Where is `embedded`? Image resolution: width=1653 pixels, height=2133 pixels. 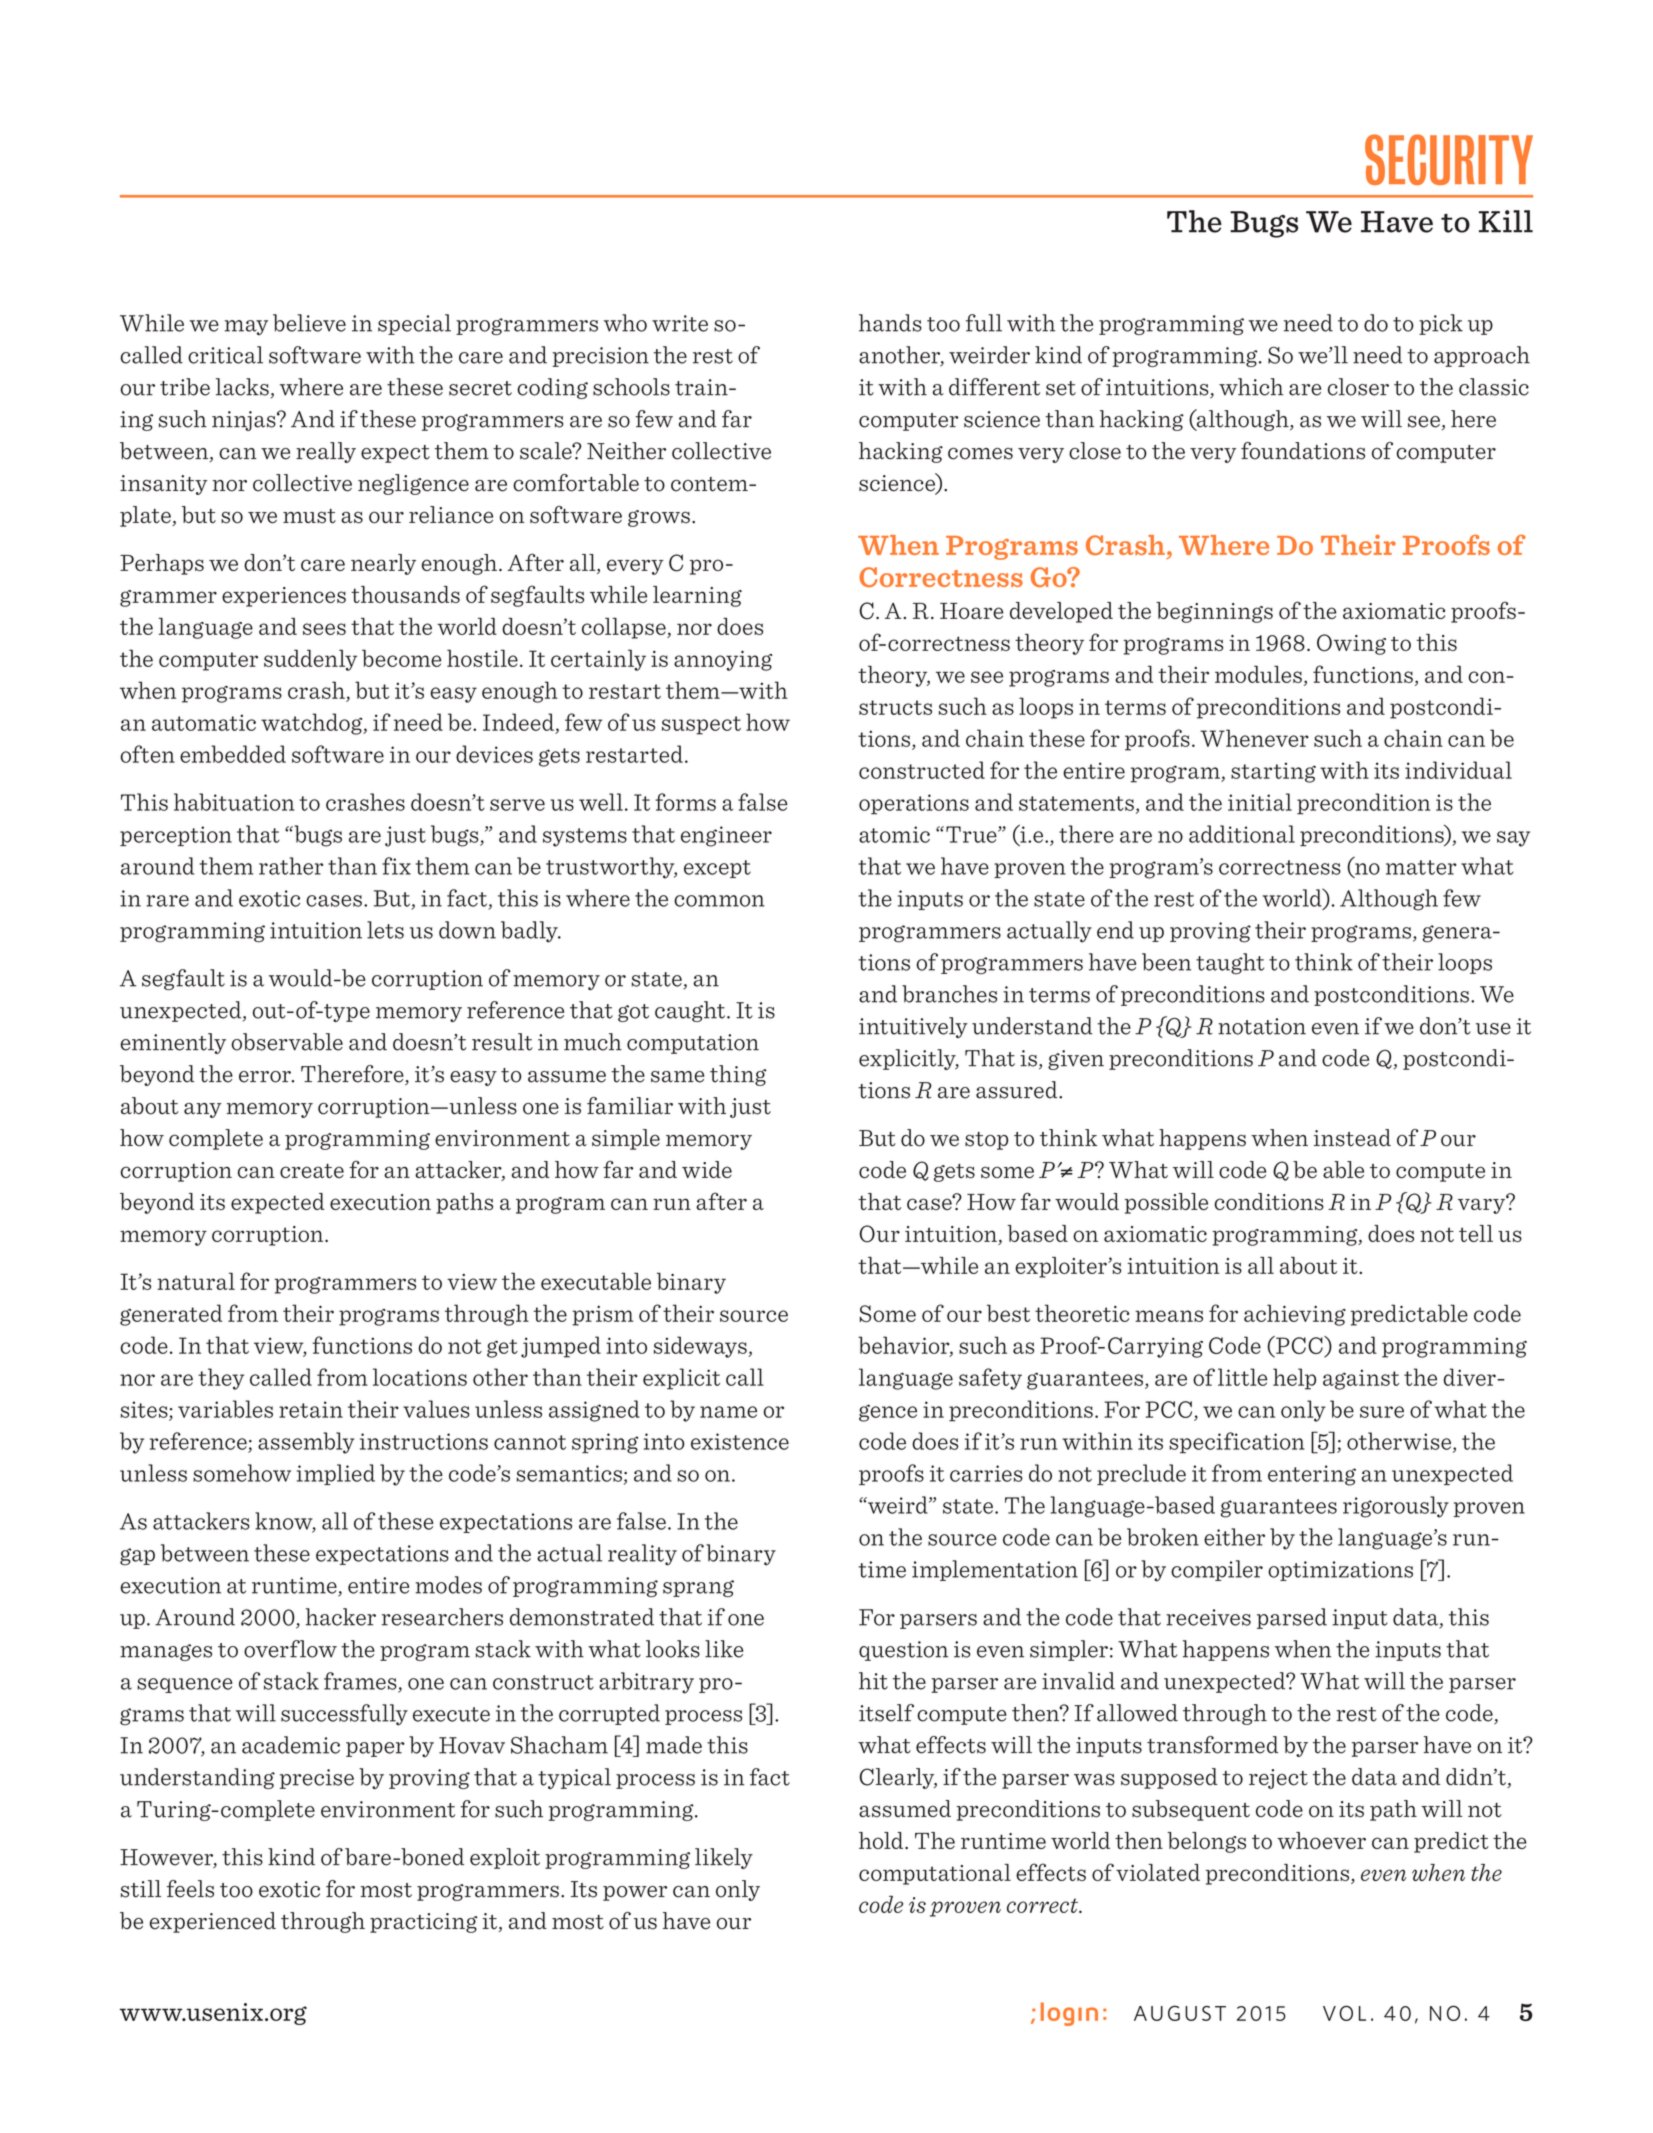
embedded is located at coordinates (233, 754).
